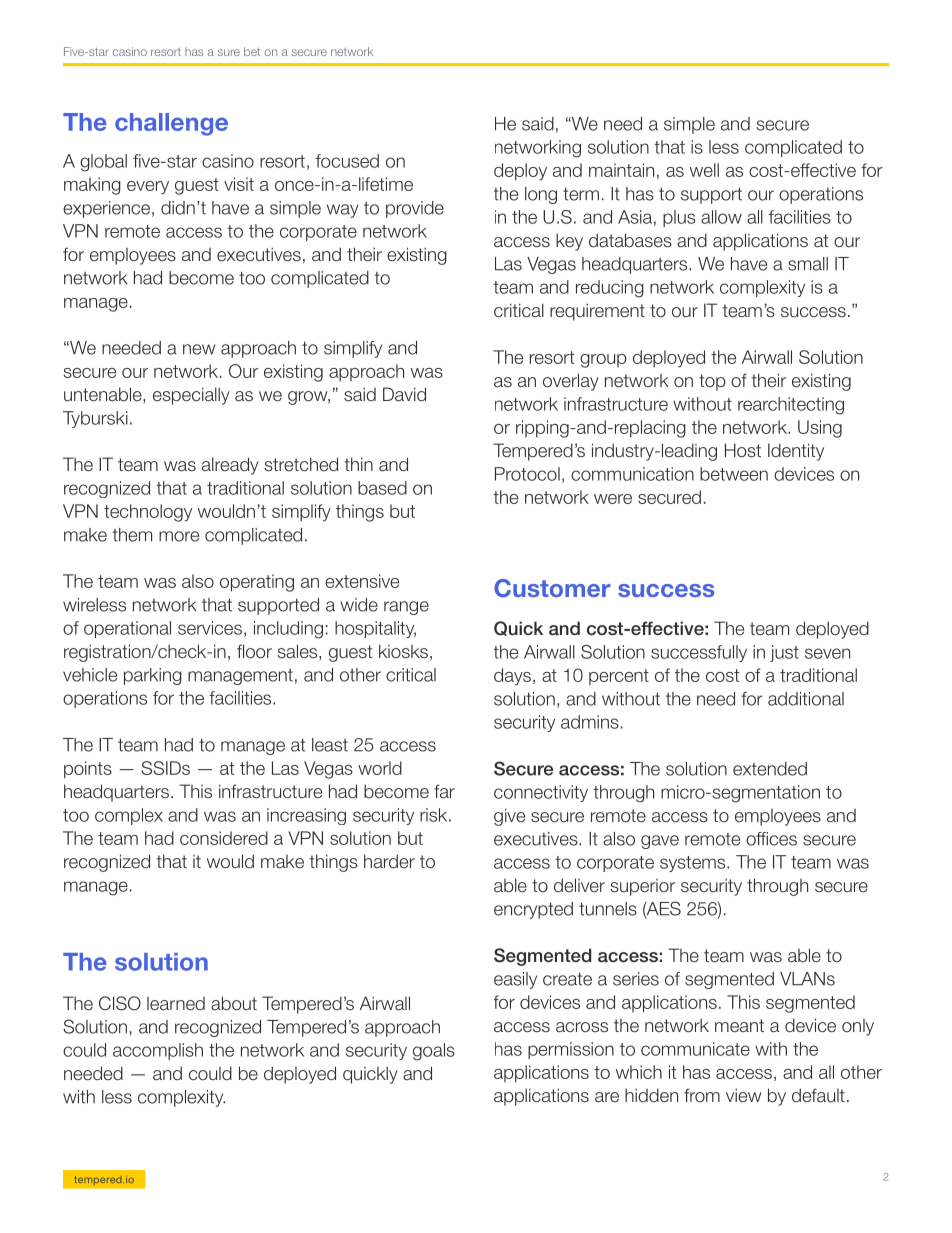  Describe the element at coordinates (171, 124) in the screenshot. I see `challenge` at that location.
